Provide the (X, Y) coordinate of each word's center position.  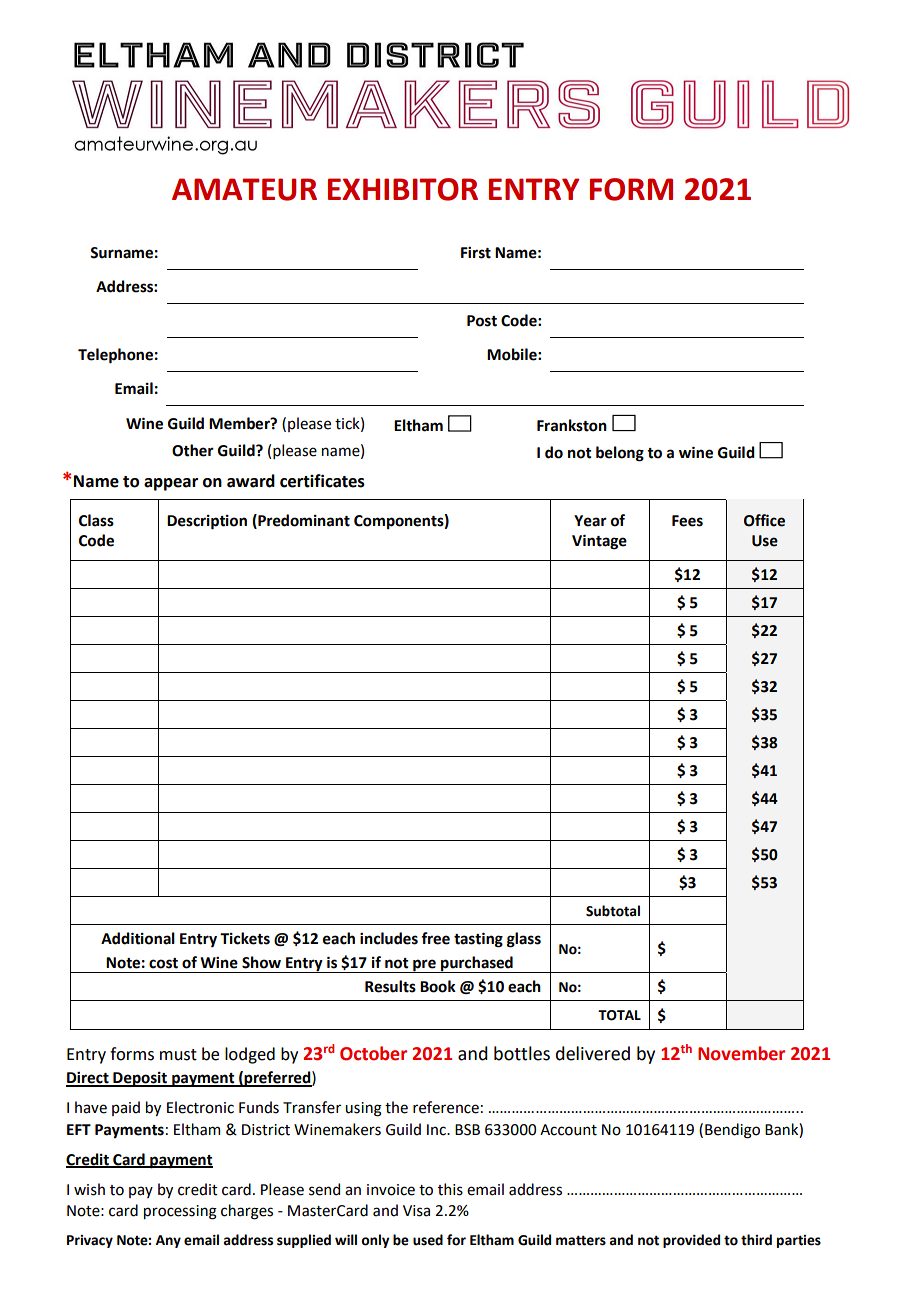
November (741, 1053)
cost (163, 963)
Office (764, 520)
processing (180, 1212)
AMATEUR (244, 189)
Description (207, 522)
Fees (687, 521)
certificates (322, 481)
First (476, 253)
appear (171, 484)
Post (482, 321)
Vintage (599, 542)
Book (438, 986)
